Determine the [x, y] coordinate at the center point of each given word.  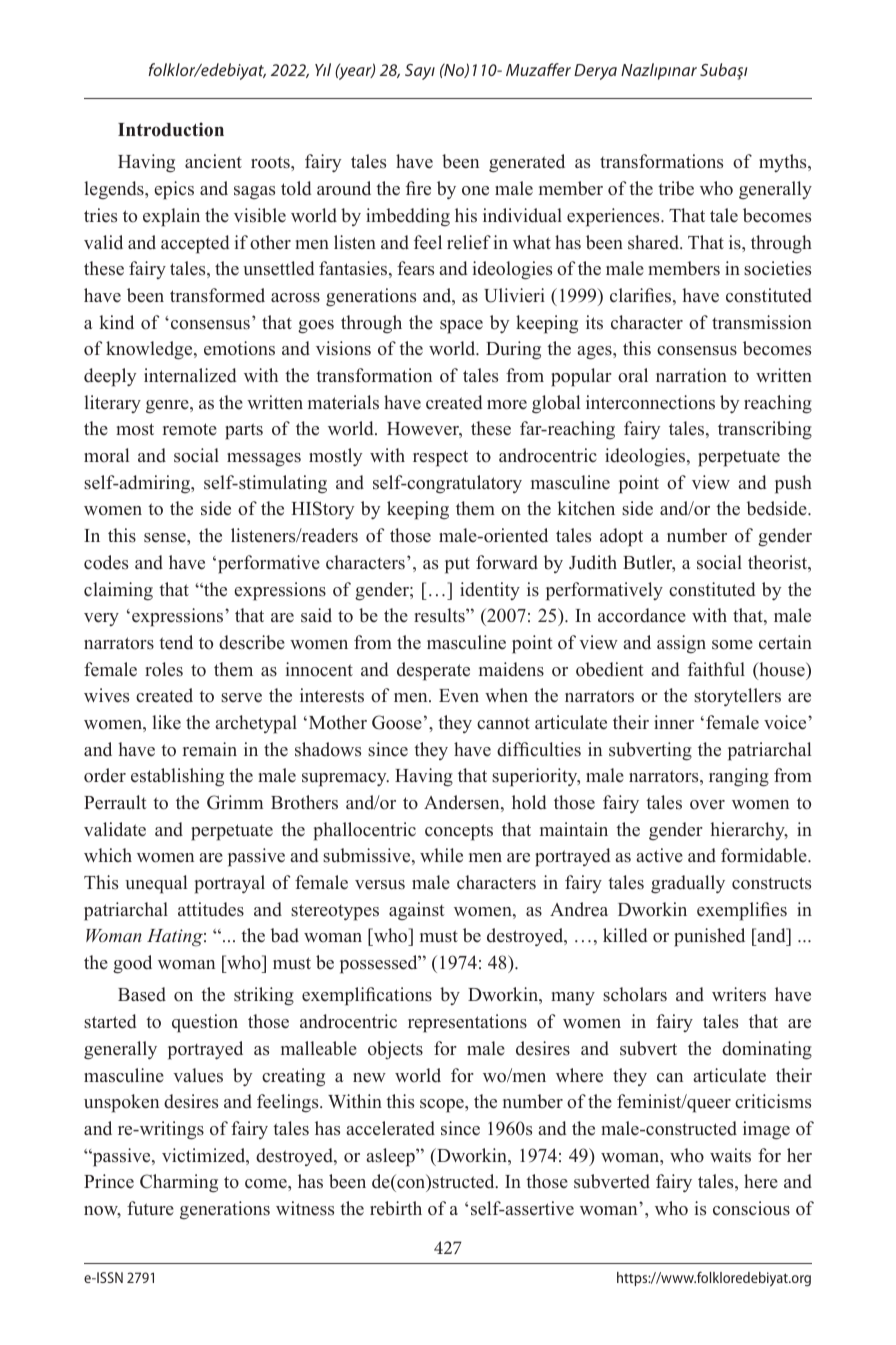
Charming [179, 1183]
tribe [676, 188]
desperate [433, 671]
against [417, 911]
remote [190, 429]
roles [164, 669]
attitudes [211, 909]
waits [730, 1155]
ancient [213, 161]
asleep [391, 1157]
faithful [716, 669]
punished [709, 937]
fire [418, 188]
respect [440, 458]
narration [691, 375]
